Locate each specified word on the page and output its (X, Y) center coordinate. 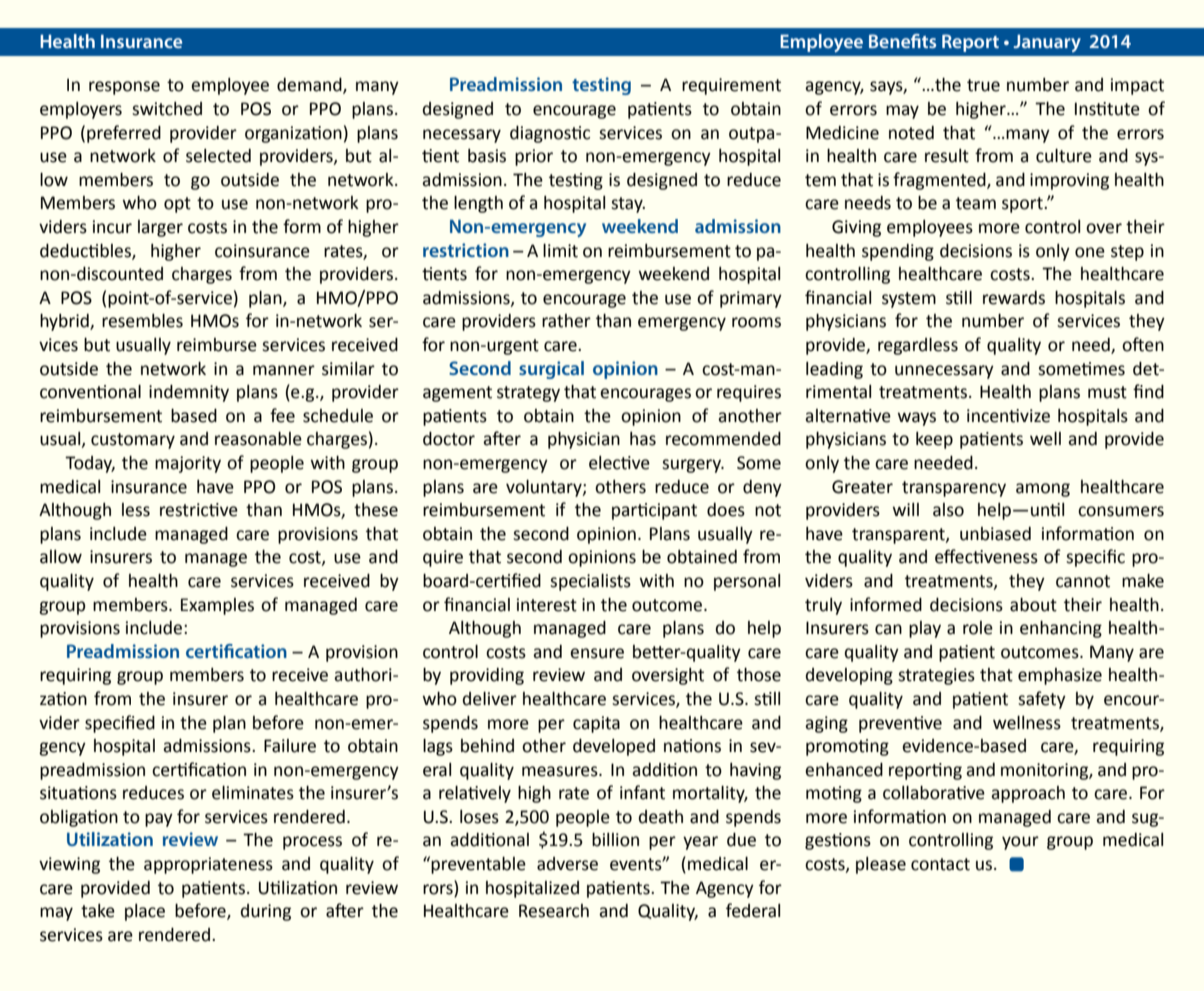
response (124, 88)
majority (188, 464)
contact (940, 864)
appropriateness (208, 865)
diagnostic (550, 134)
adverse (567, 864)
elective (619, 463)
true (983, 85)
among (1043, 490)
